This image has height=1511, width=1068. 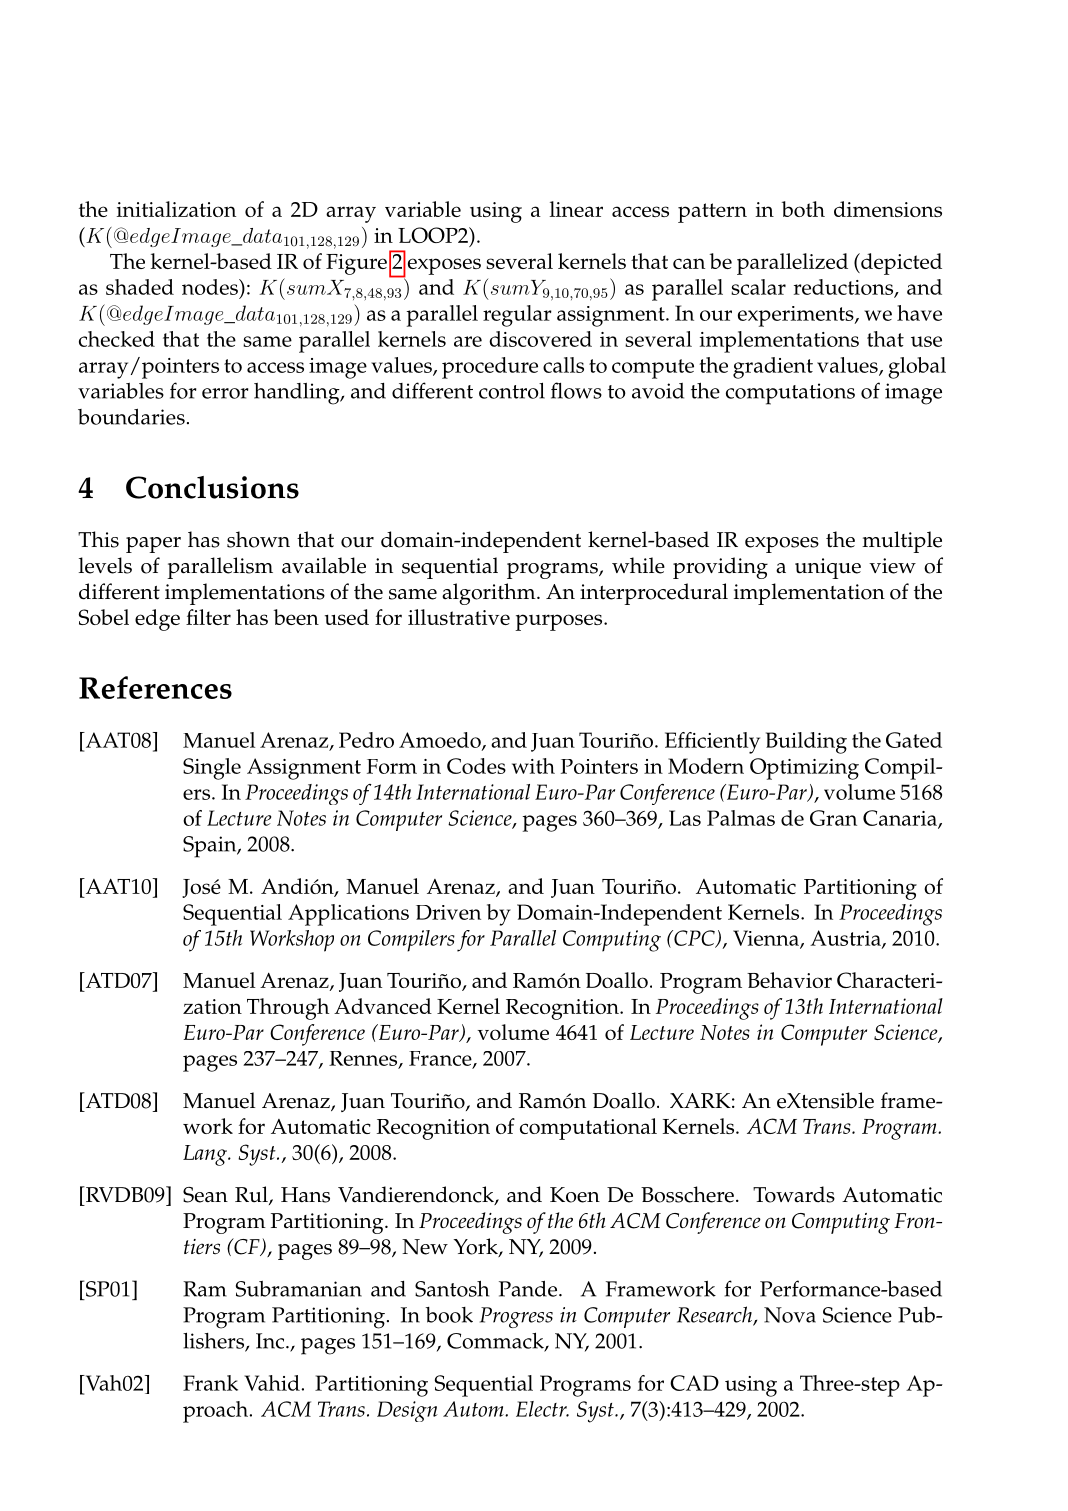 What do you see at coordinates (153, 545) in the image?
I see `paper` at bounding box center [153, 545].
